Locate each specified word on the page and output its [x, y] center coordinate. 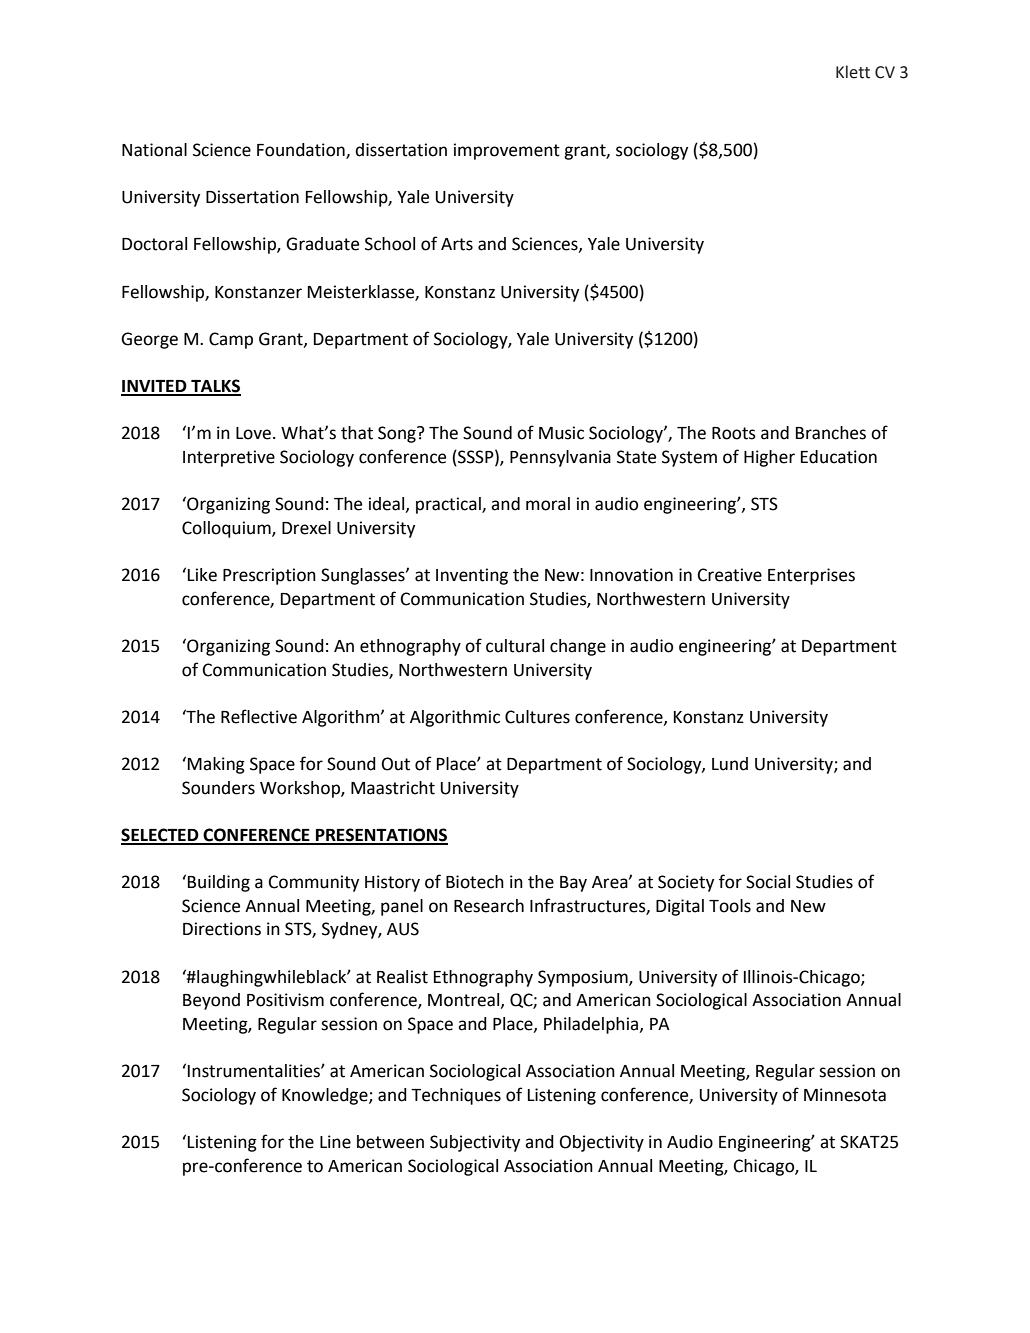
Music [561, 433]
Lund [730, 764]
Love [253, 433]
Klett [853, 72]
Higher [769, 458]
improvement [507, 151]
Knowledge [326, 1096]
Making [216, 765]
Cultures [537, 717]
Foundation [302, 150]
